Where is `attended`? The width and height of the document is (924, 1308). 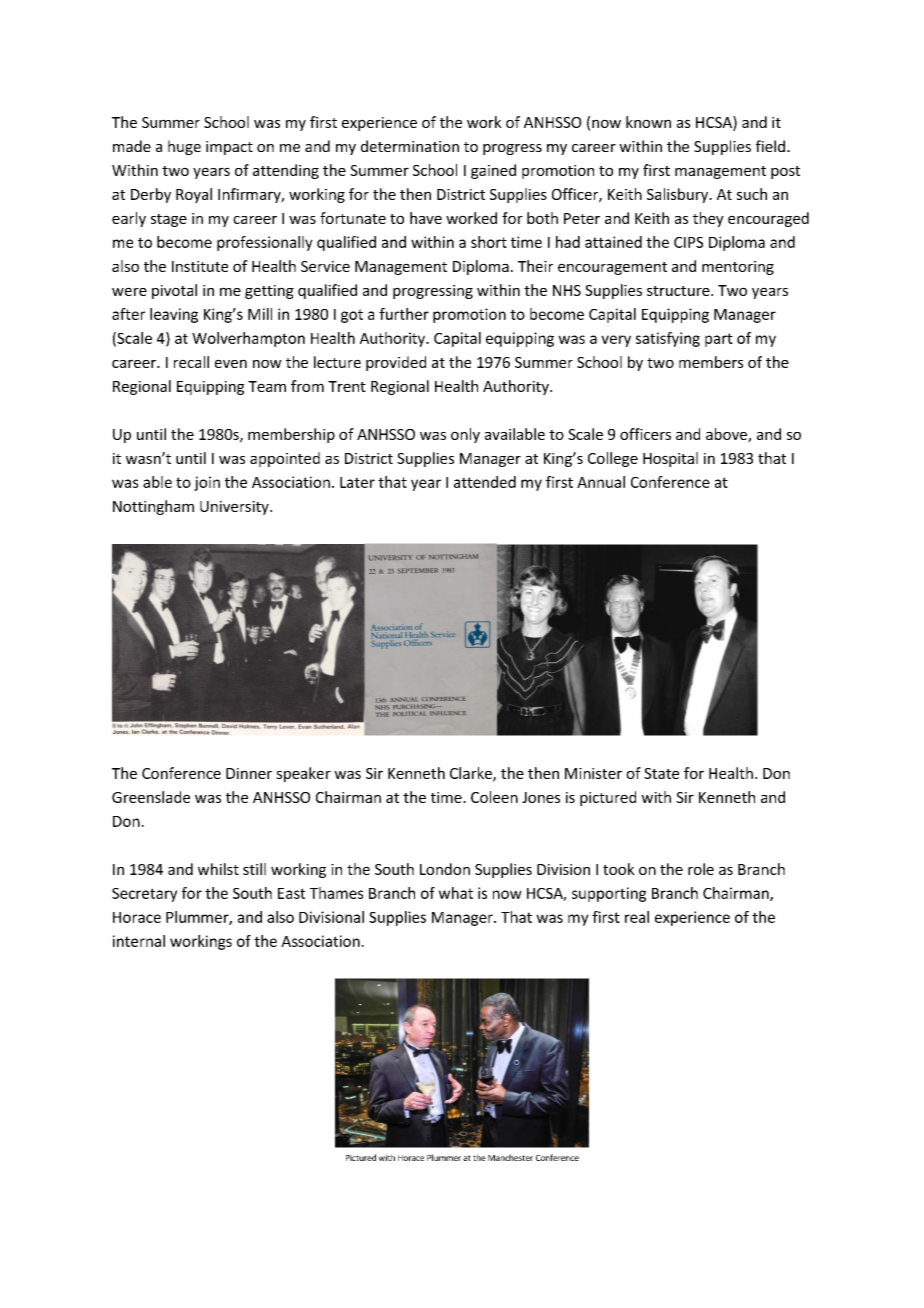 attended is located at coordinates (485, 482).
